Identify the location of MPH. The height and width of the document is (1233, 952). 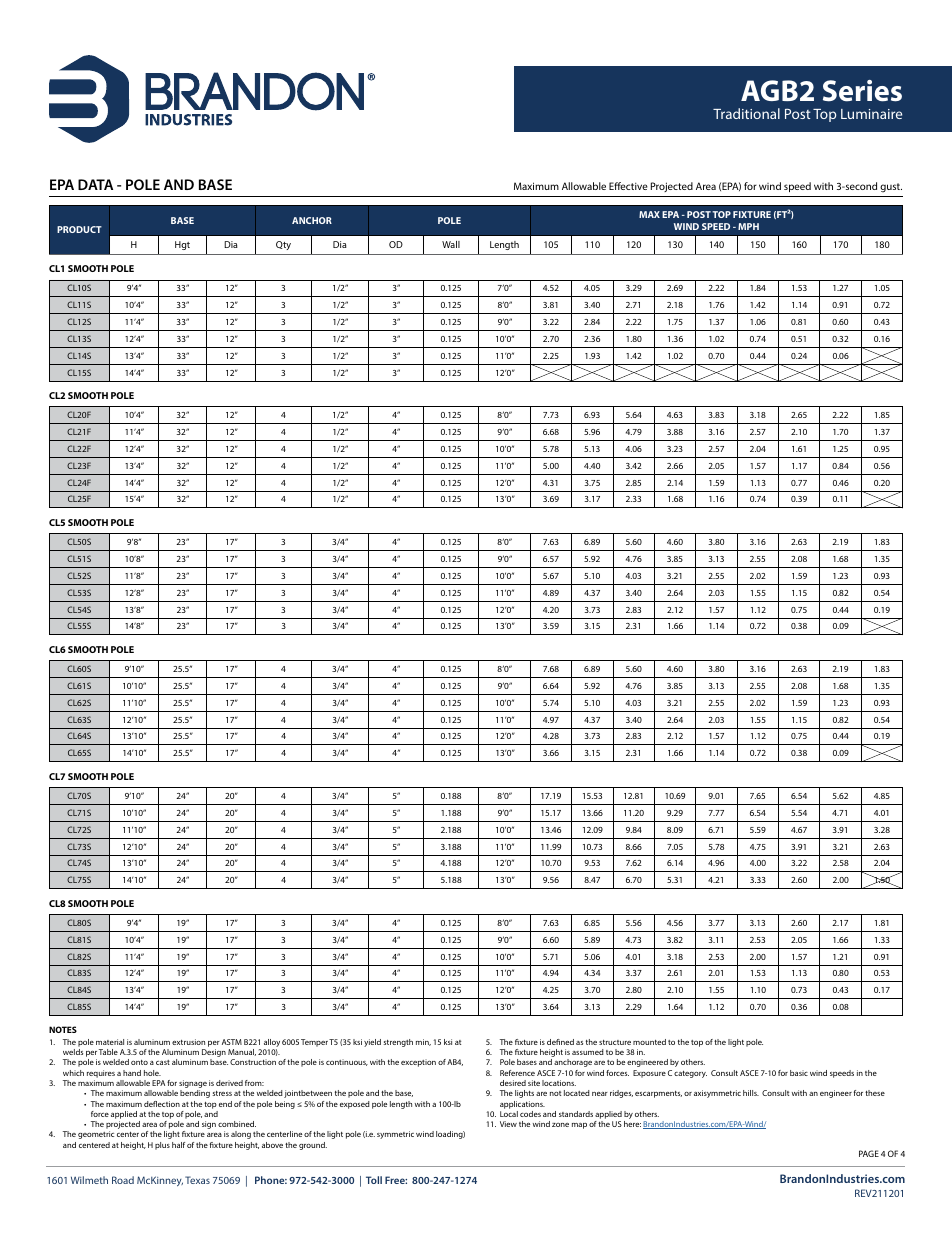
(748, 226).
